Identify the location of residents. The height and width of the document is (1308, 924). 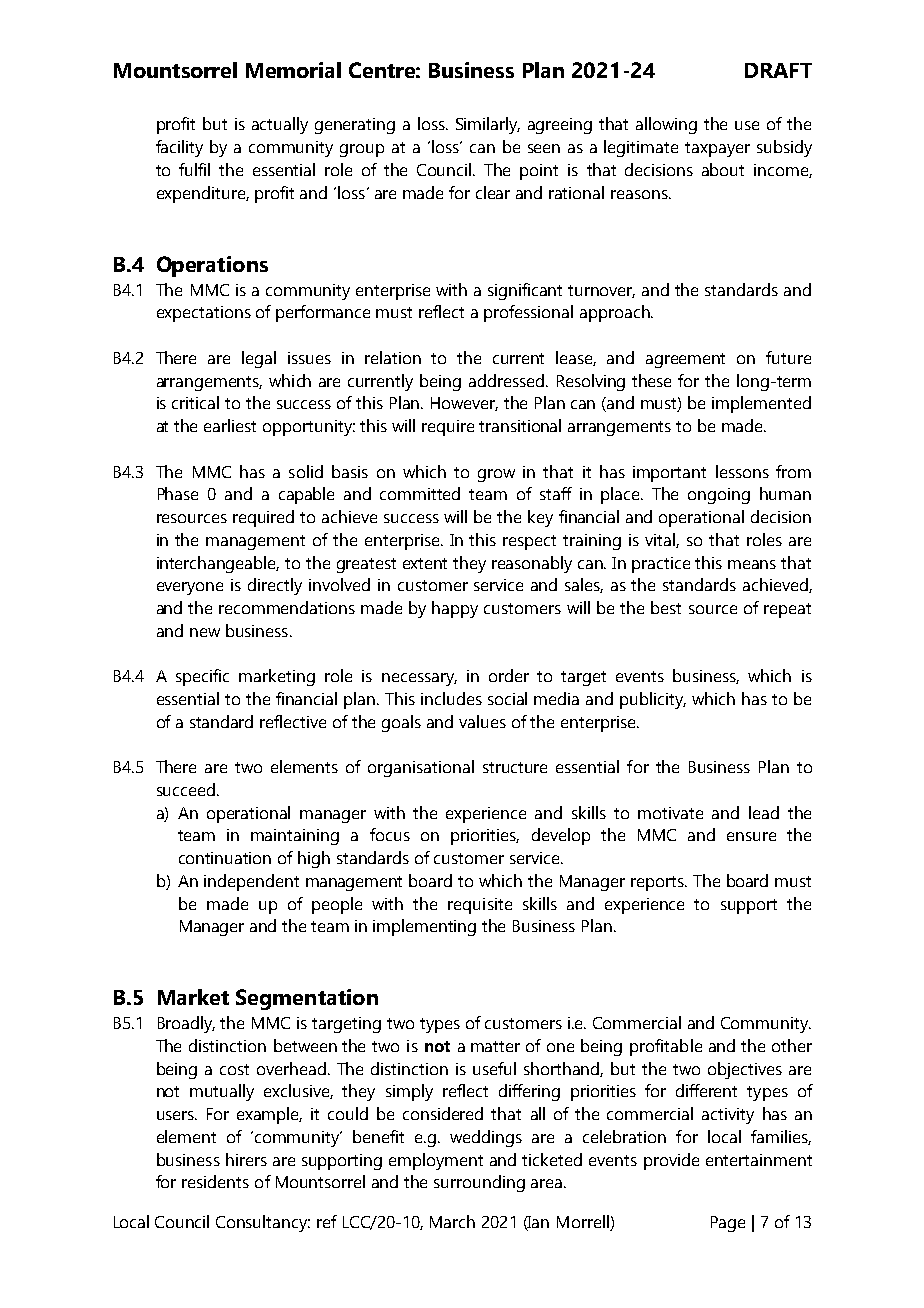
(215, 1181).
